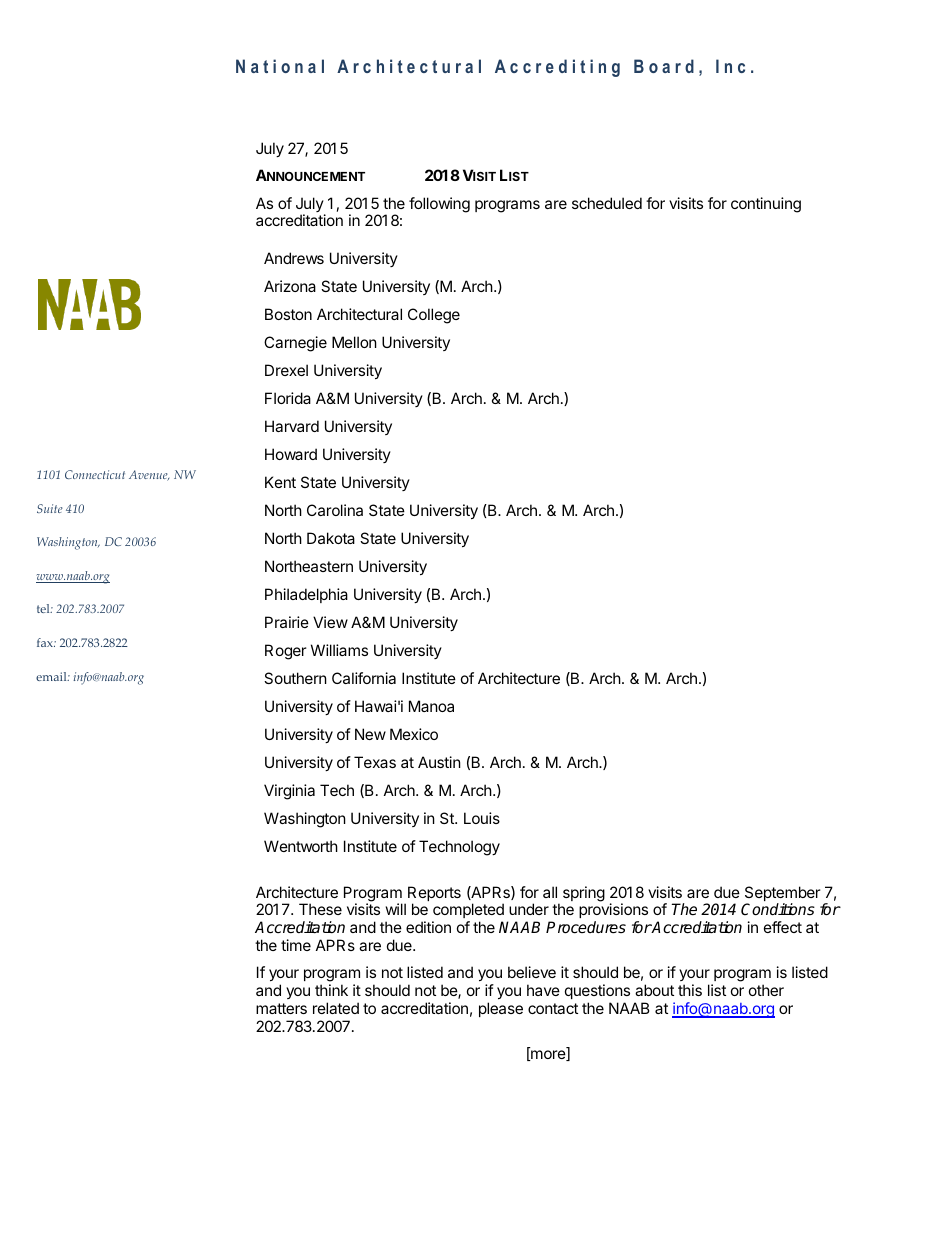  Describe the element at coordinates (766, 205) in the screenshot. I see `continuing` at that location.
